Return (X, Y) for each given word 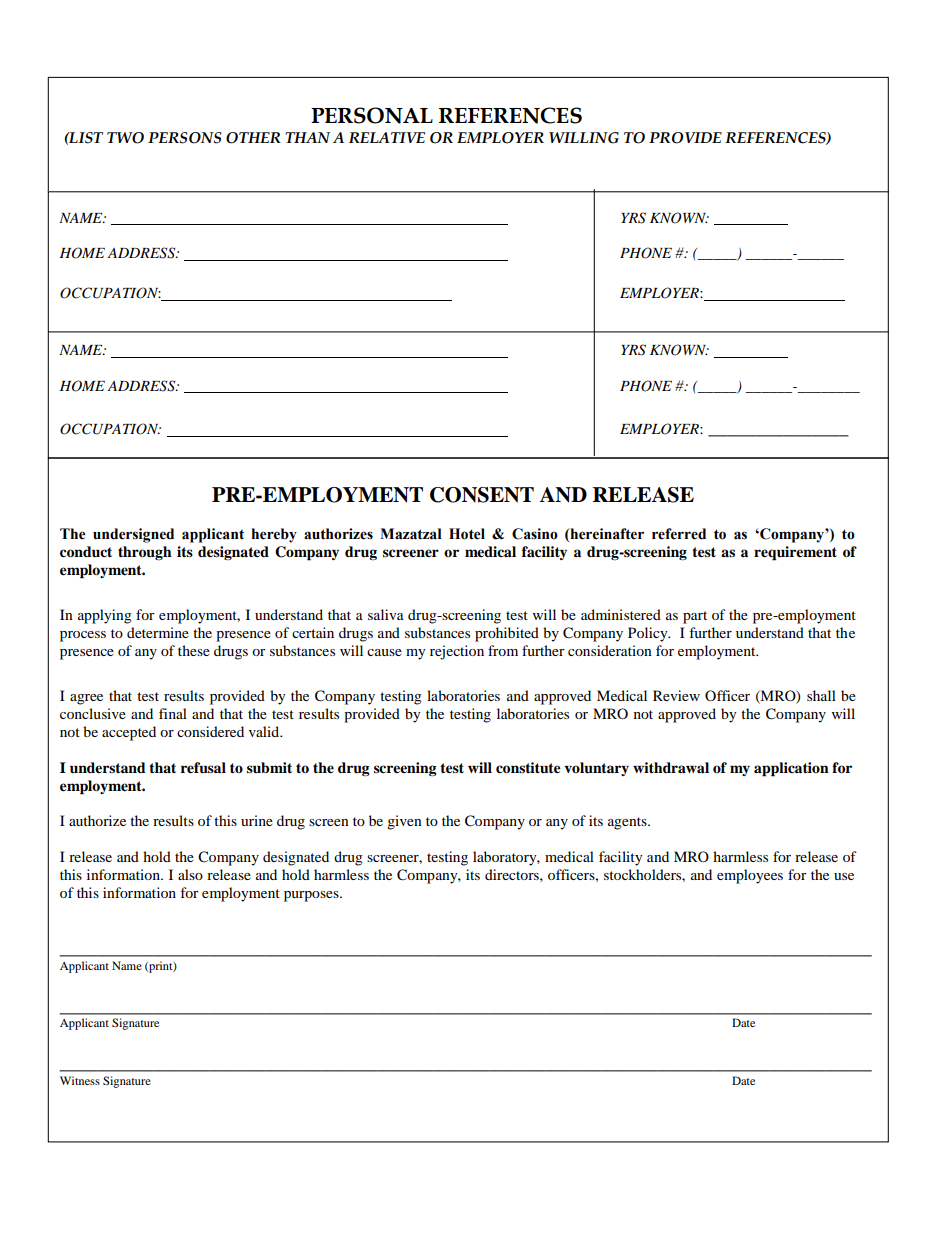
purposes (312, 896)
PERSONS (185, 138)
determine (158, 632)
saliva (386, 614)
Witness (80, 1080)
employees (750, 876)
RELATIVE (387, 137)
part (695, 617)
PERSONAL (372, 115)
